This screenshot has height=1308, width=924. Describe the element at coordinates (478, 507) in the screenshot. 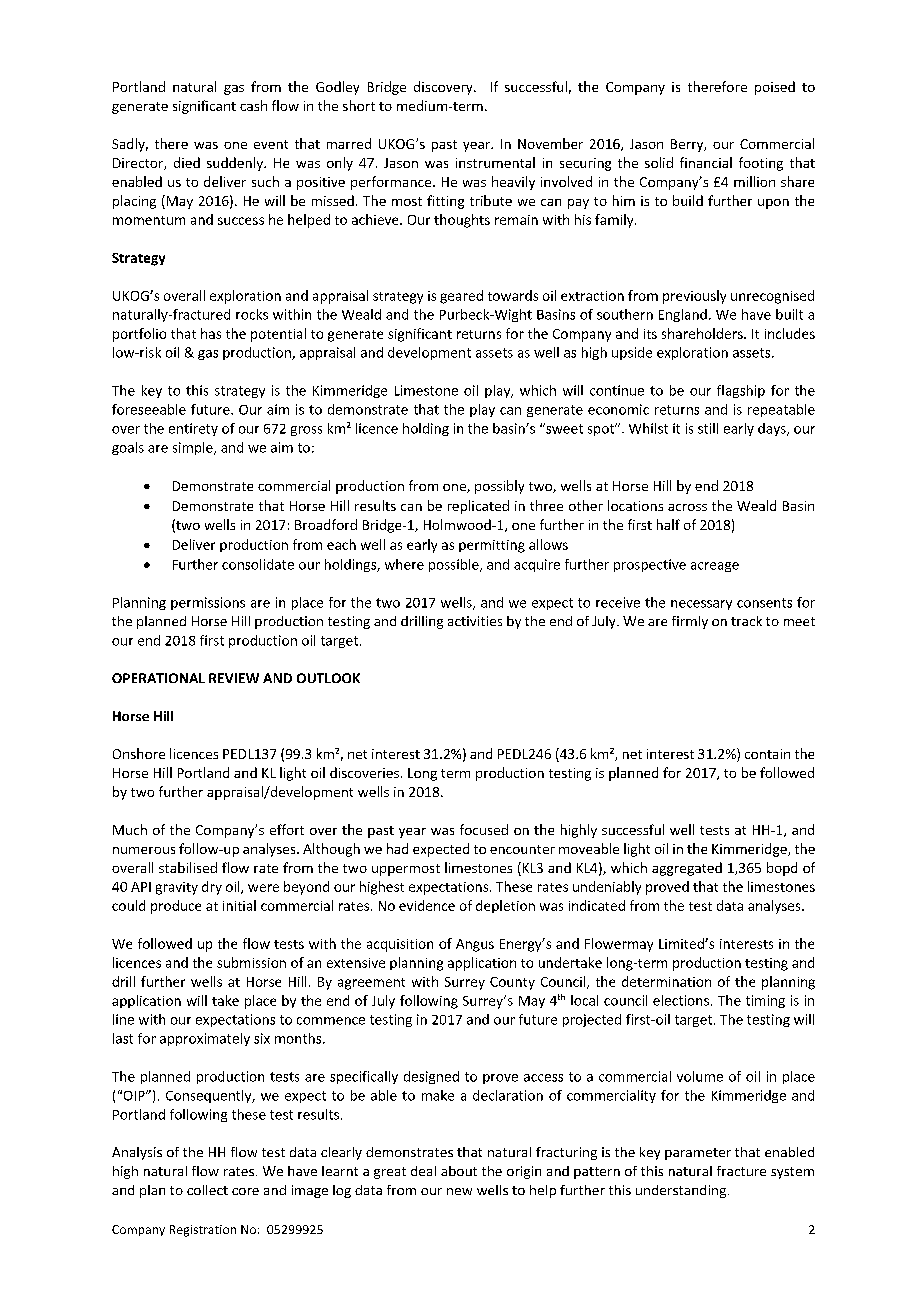

I see `replicated` at that location.
